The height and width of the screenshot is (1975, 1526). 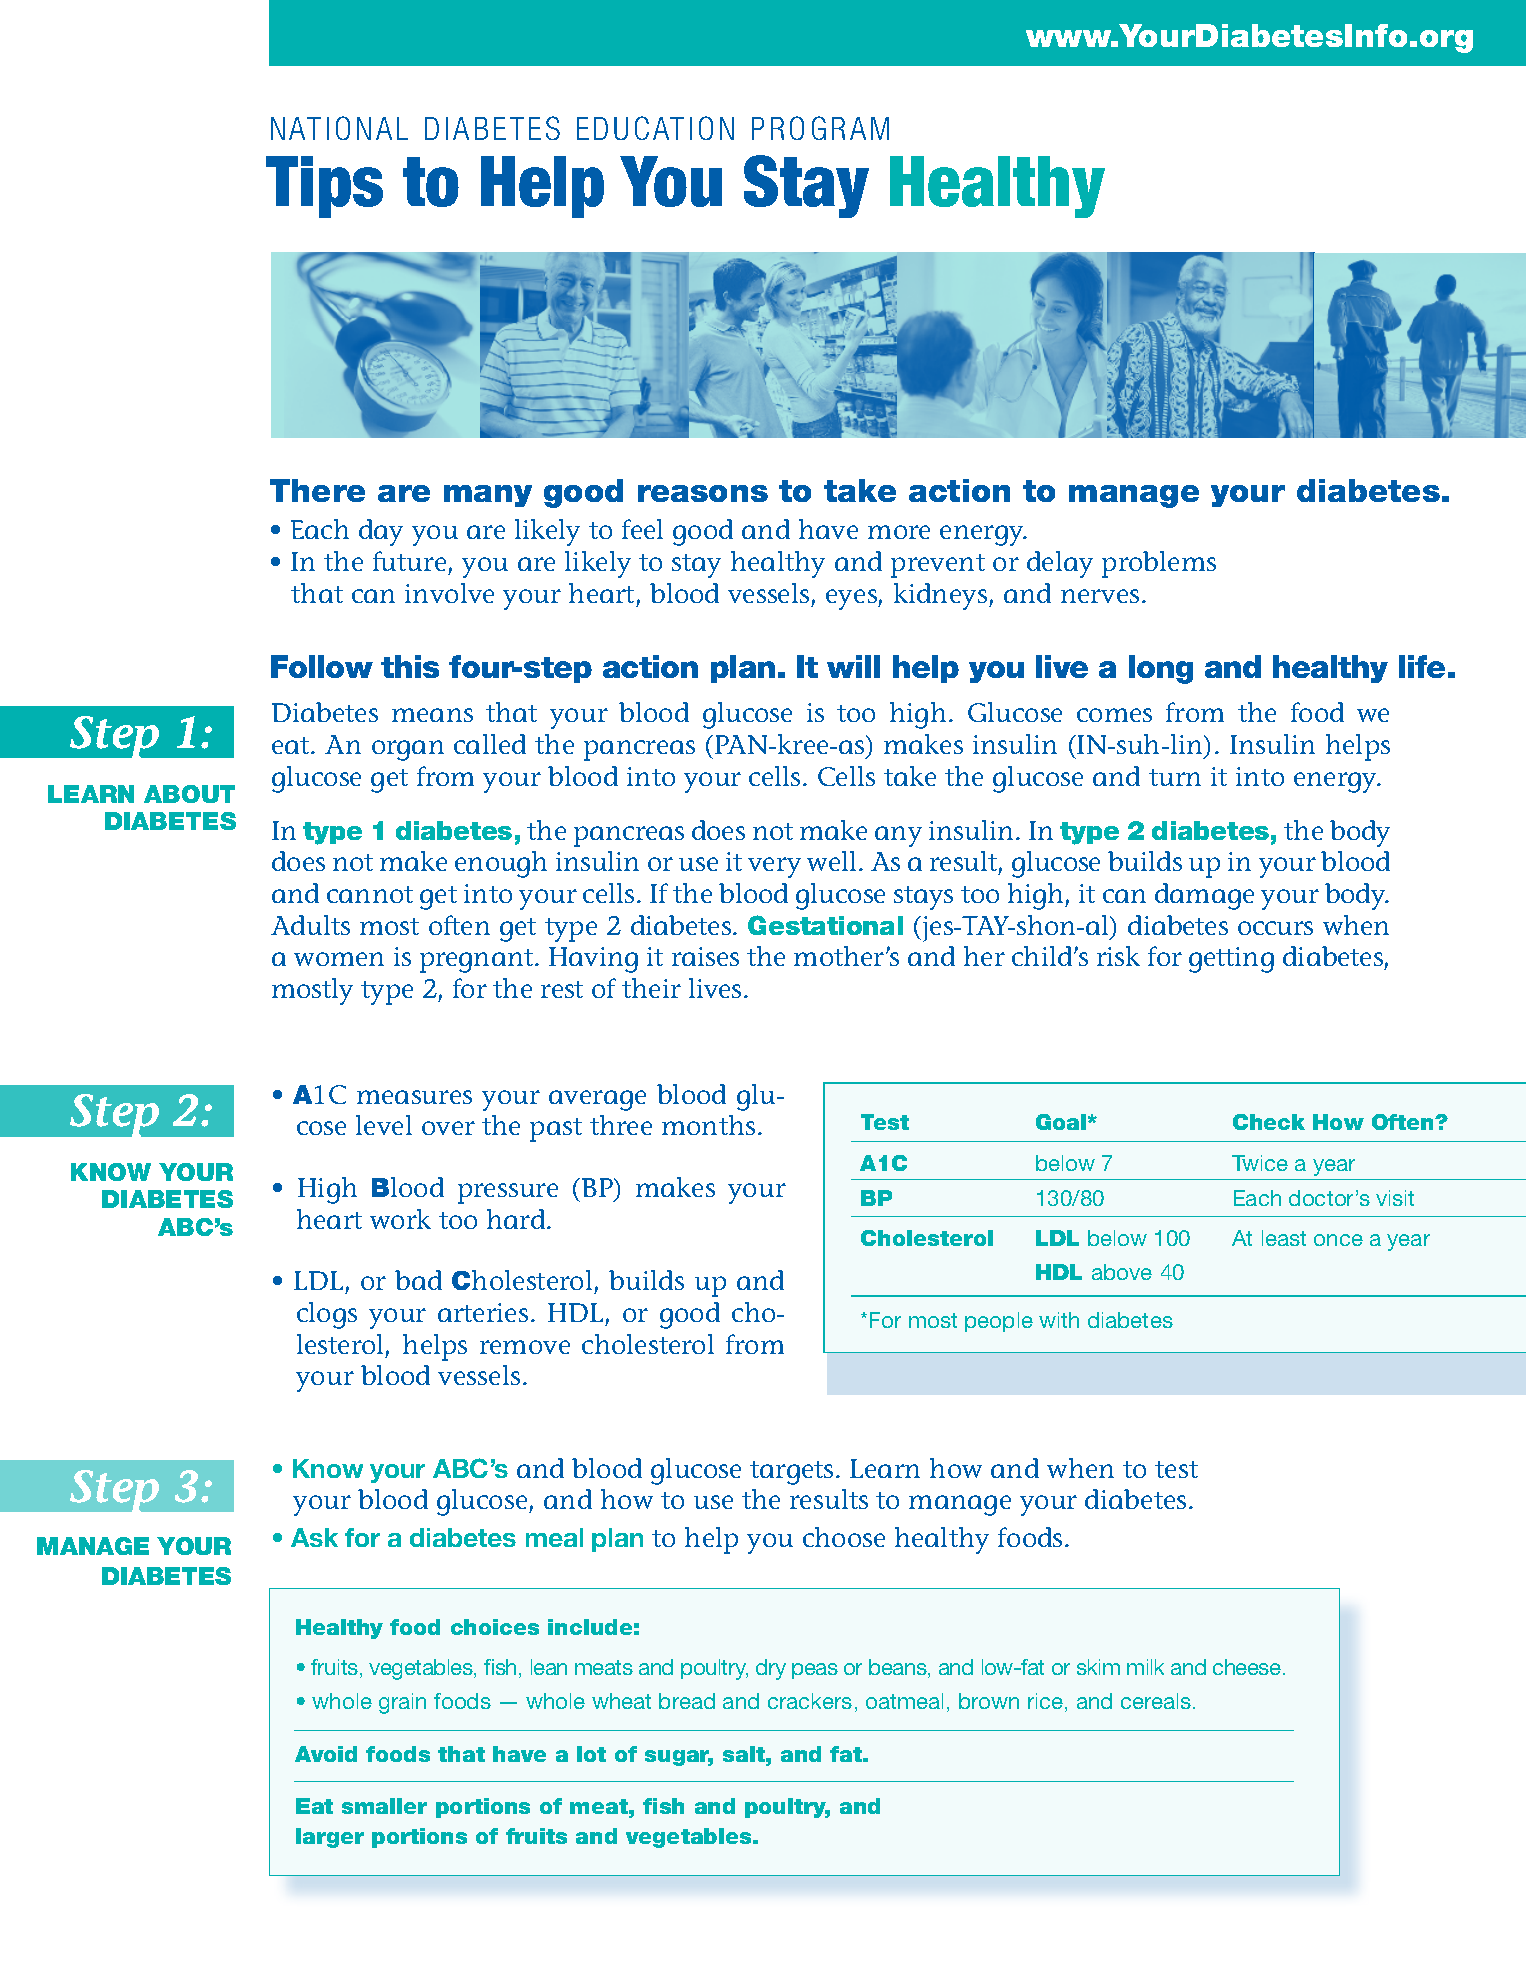 I want to click on long, so click(x=1161, y=669).
